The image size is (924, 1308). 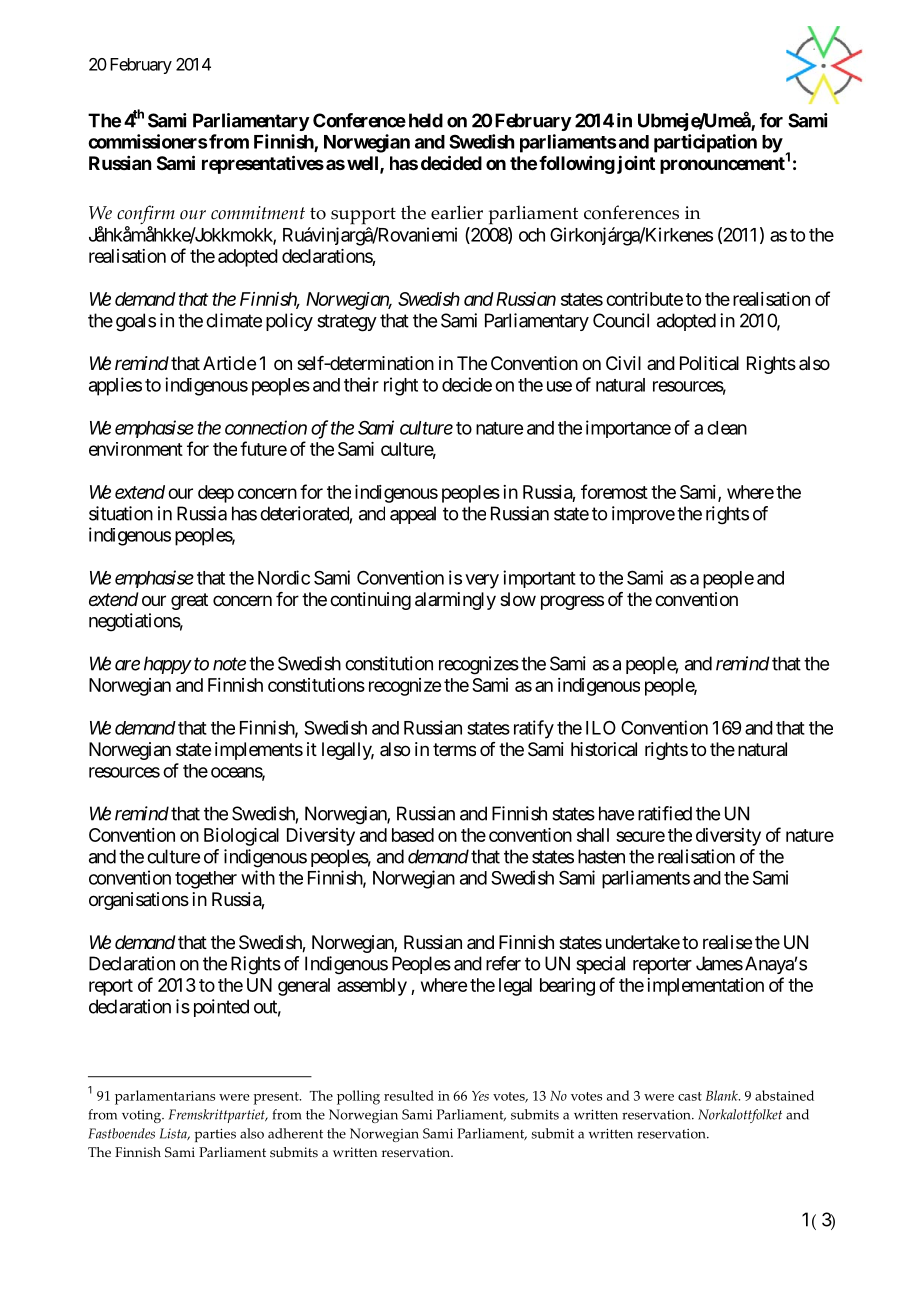 What do you see at coordinates (690, 1096) in the screenshot?
I see `cast` at bounding box center [690, 1096].
